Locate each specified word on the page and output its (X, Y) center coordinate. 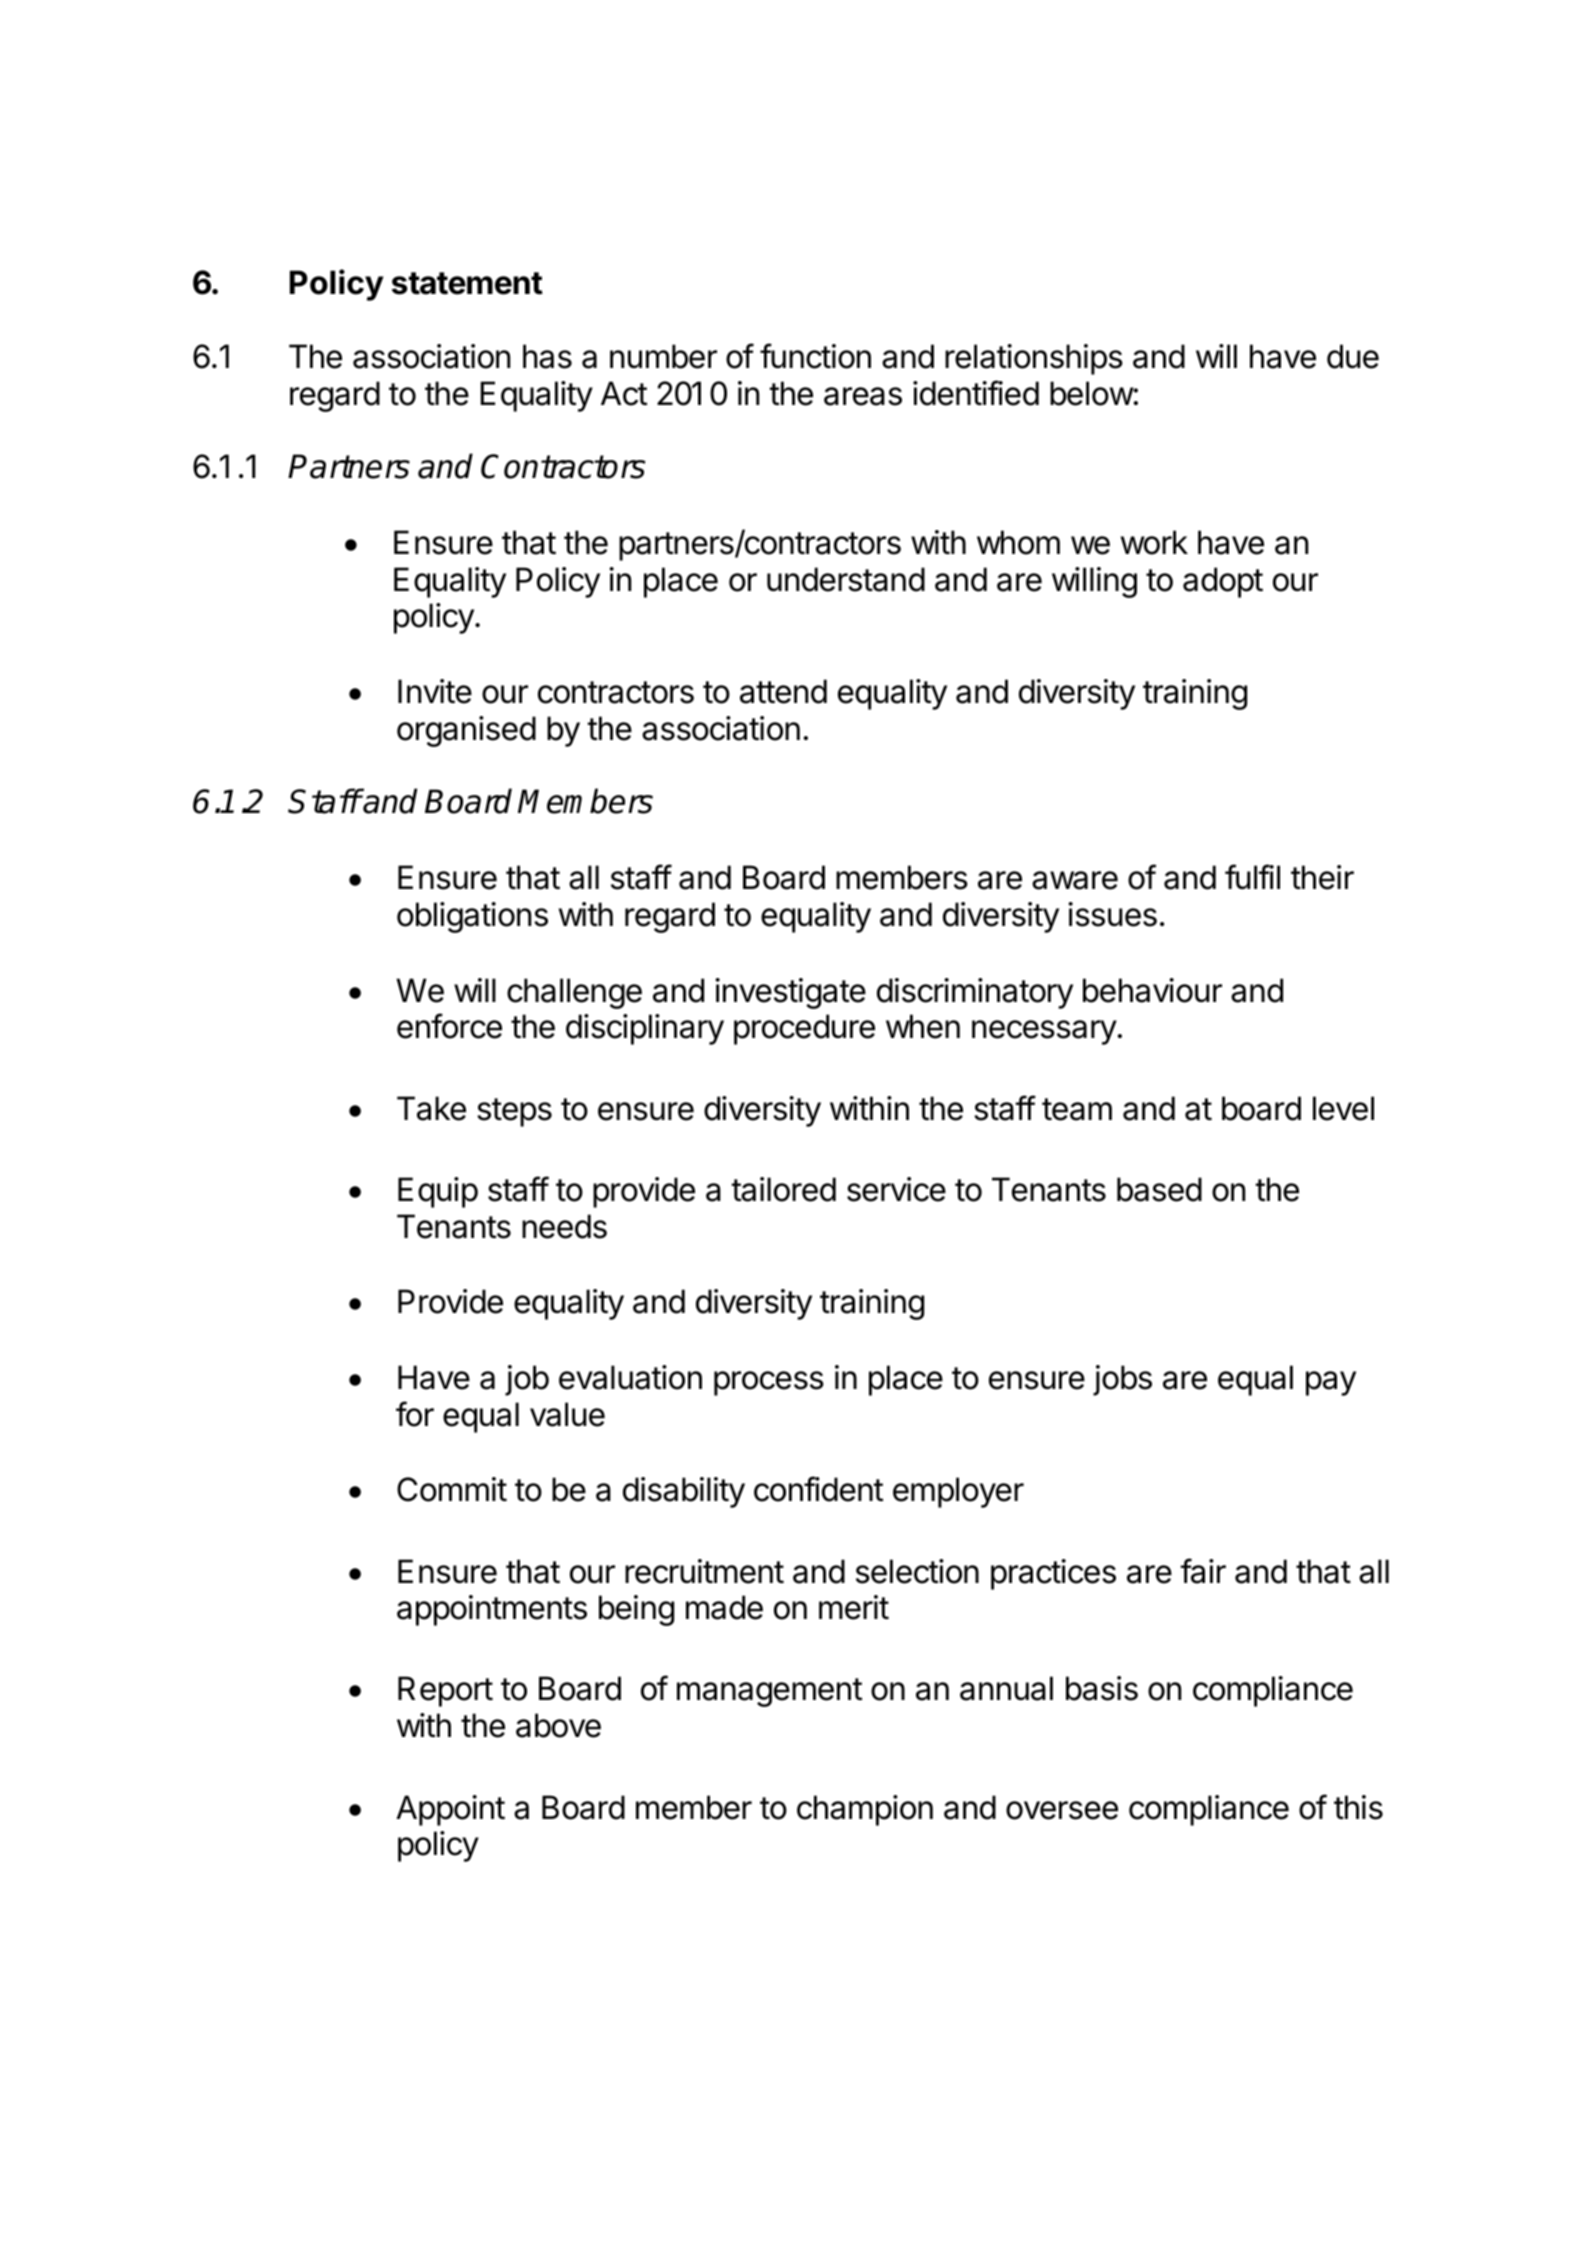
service (896, 1189)
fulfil (1252, 876)
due (1353, 356)
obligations (472, 917)
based (1159, 1189)
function (815, 356)
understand (846, 579)
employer (958, 1492)
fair (1203, 1571)
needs (564, 1226)
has (547, 356)
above (558, 1725)
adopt (1223, 582)
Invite (435, 691)
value (567, 1414)
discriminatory (975, 993)
